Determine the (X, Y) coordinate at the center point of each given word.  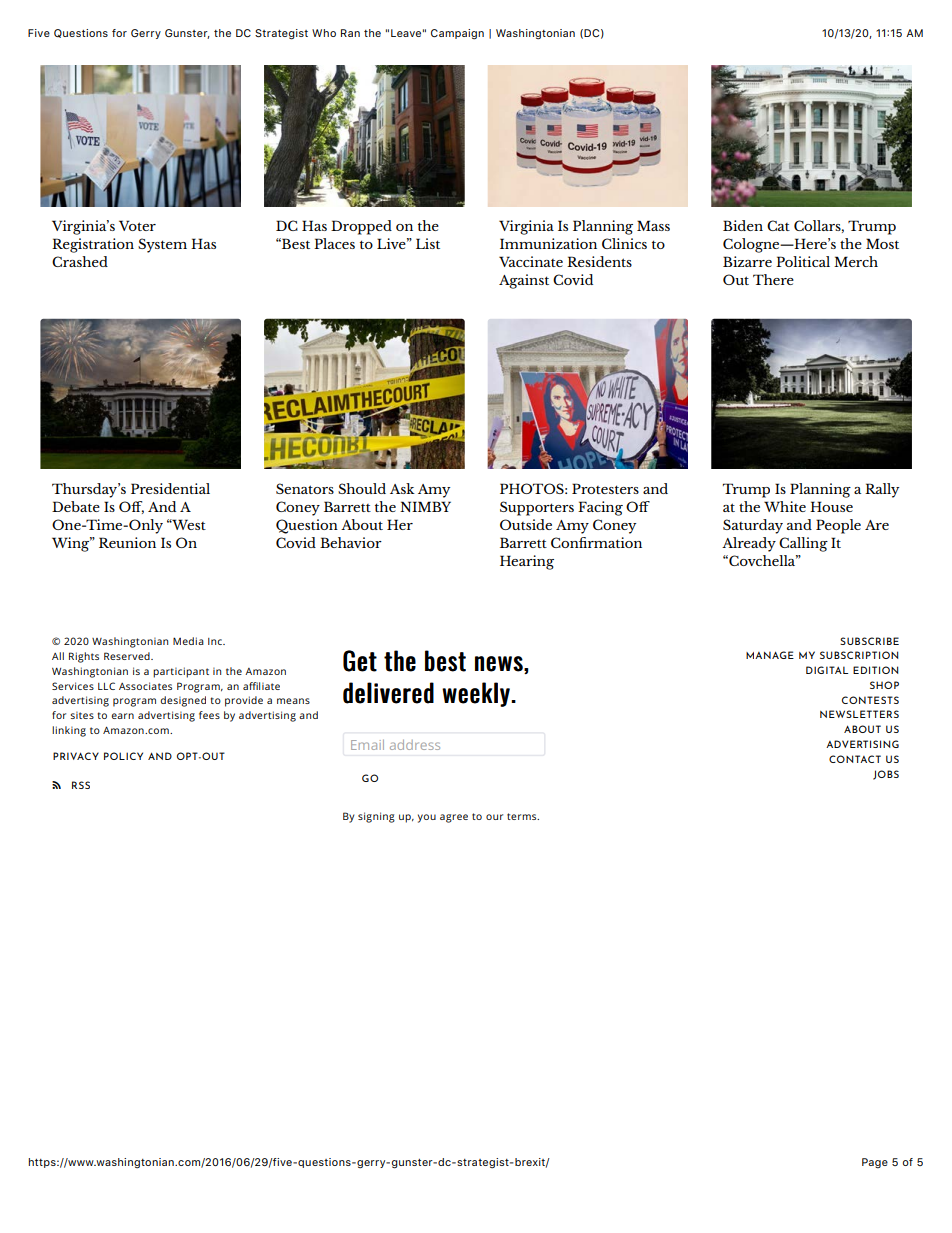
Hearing (527, 562)
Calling (803, 544)
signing (376, 817)
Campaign (457, 34)
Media (188, 641)
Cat (778, 225)
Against (524, 281)
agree (454, 818)
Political (803, 261)
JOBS (886, 775)
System (162, 245)
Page (875, 1163)
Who (324, 33)
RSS (81, 785)
